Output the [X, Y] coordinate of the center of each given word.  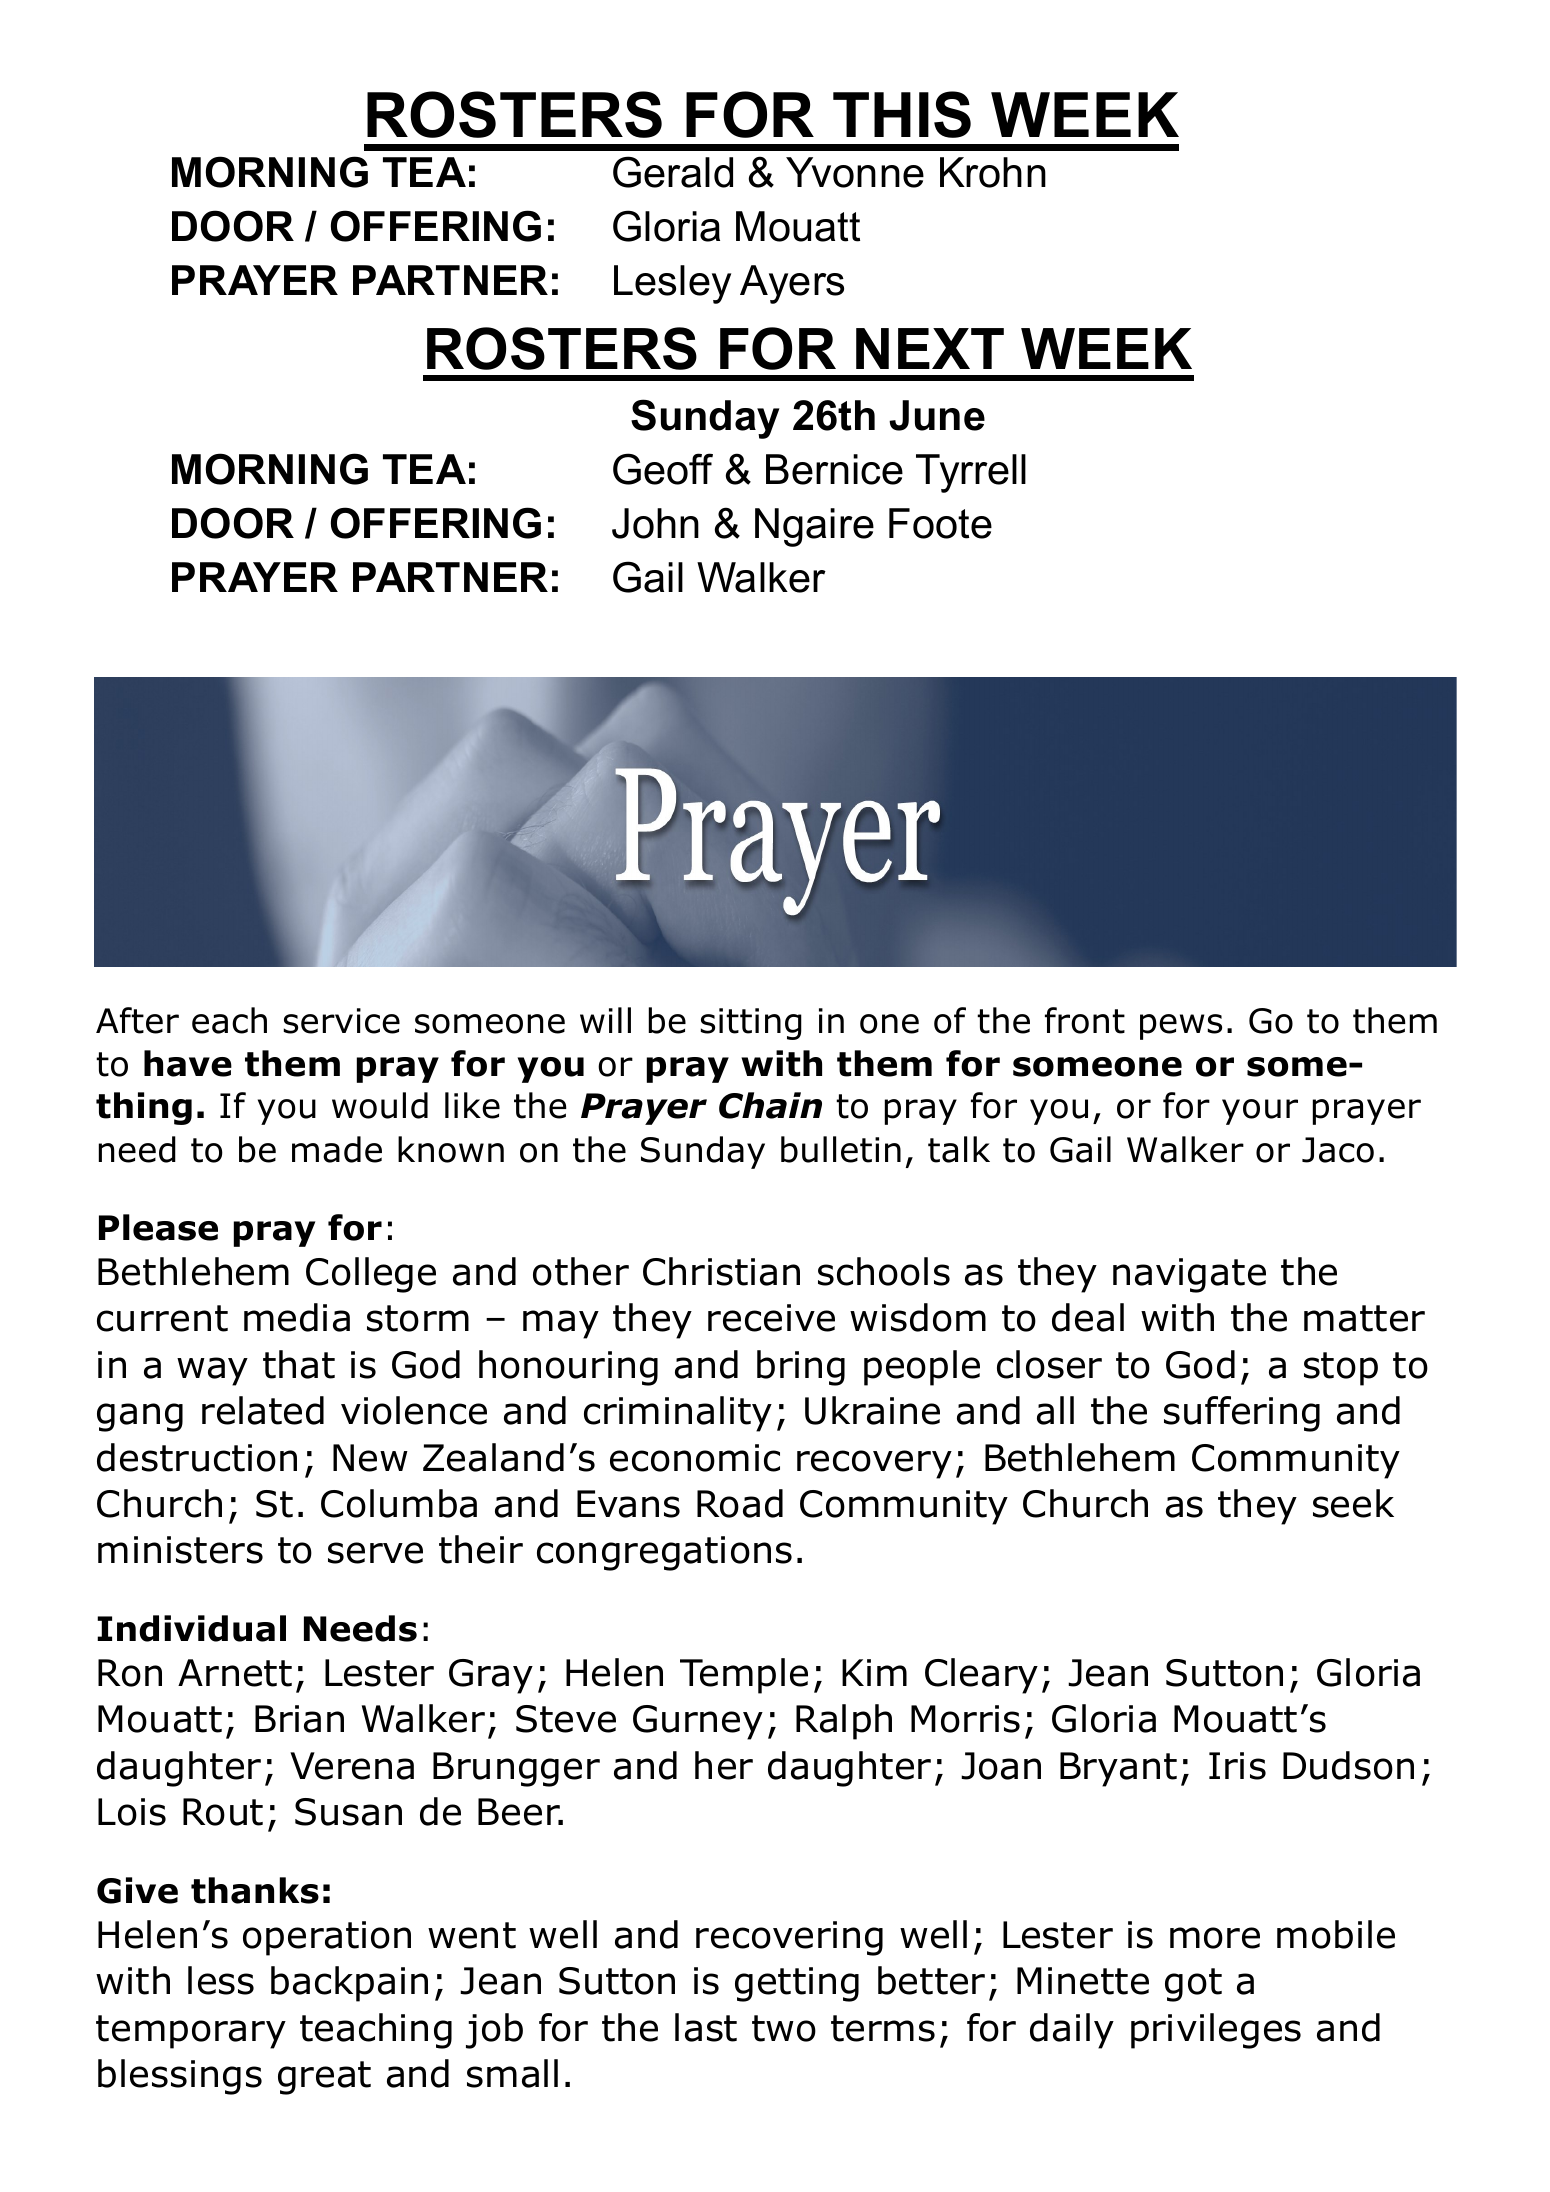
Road [740, 1503]
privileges [1216, 2031]
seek [1353, 1503]
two [784, 2028]
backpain [349, 1984]
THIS [902, 114]
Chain [770, 1105]
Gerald [673, 172]
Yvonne [855, 172]
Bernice [834, 469]
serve [375, 1553]
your [1260, 1112]
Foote [940, 523]
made [337, 1149]
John [655, 523]
